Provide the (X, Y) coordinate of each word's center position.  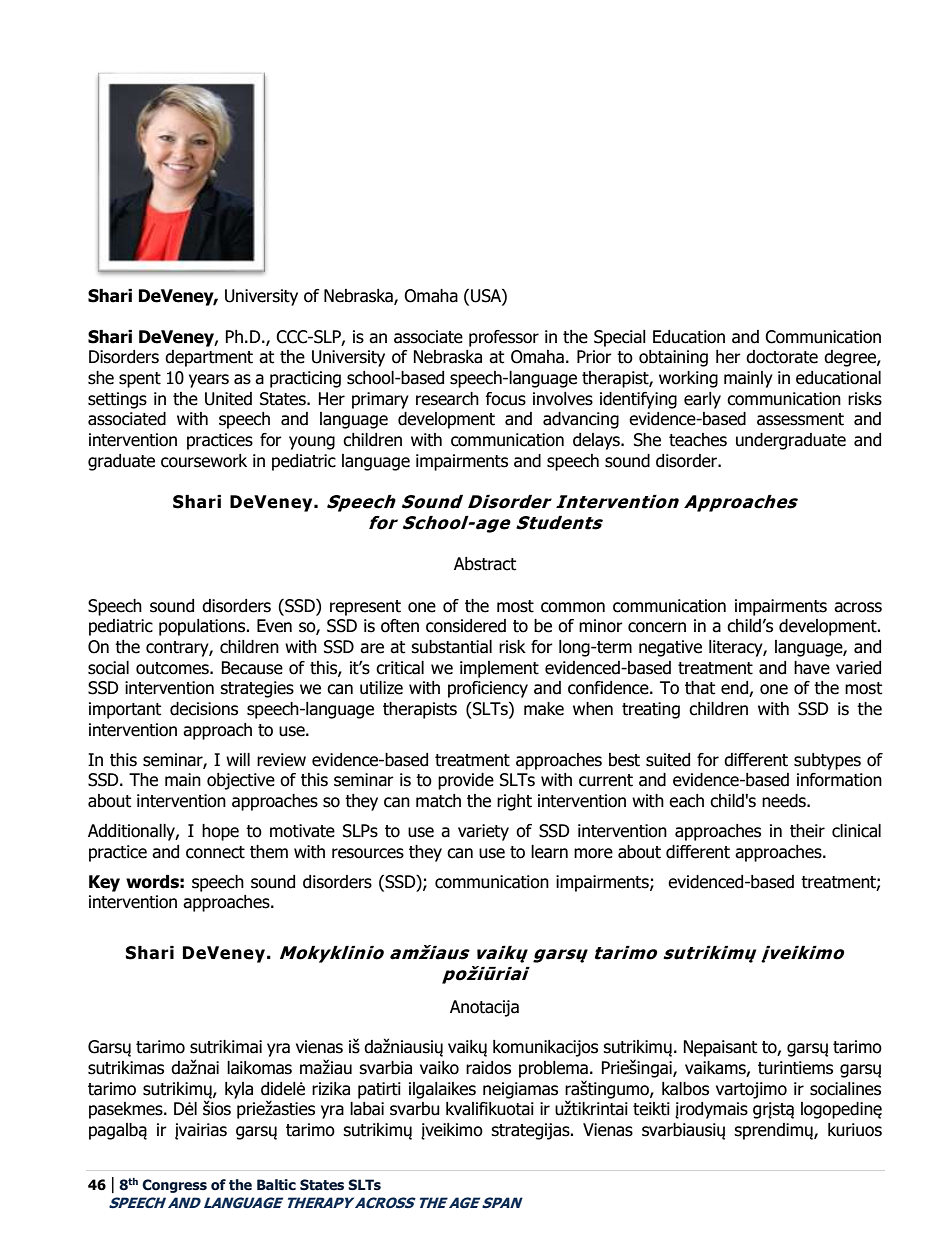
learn (549, 852)
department (209, 358)
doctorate (782, 357)
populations (203, 627)
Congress (174, 1186)
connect (215, 852)
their (807, 831)
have (812, 668)
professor (504, 338)
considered (466, 626)
